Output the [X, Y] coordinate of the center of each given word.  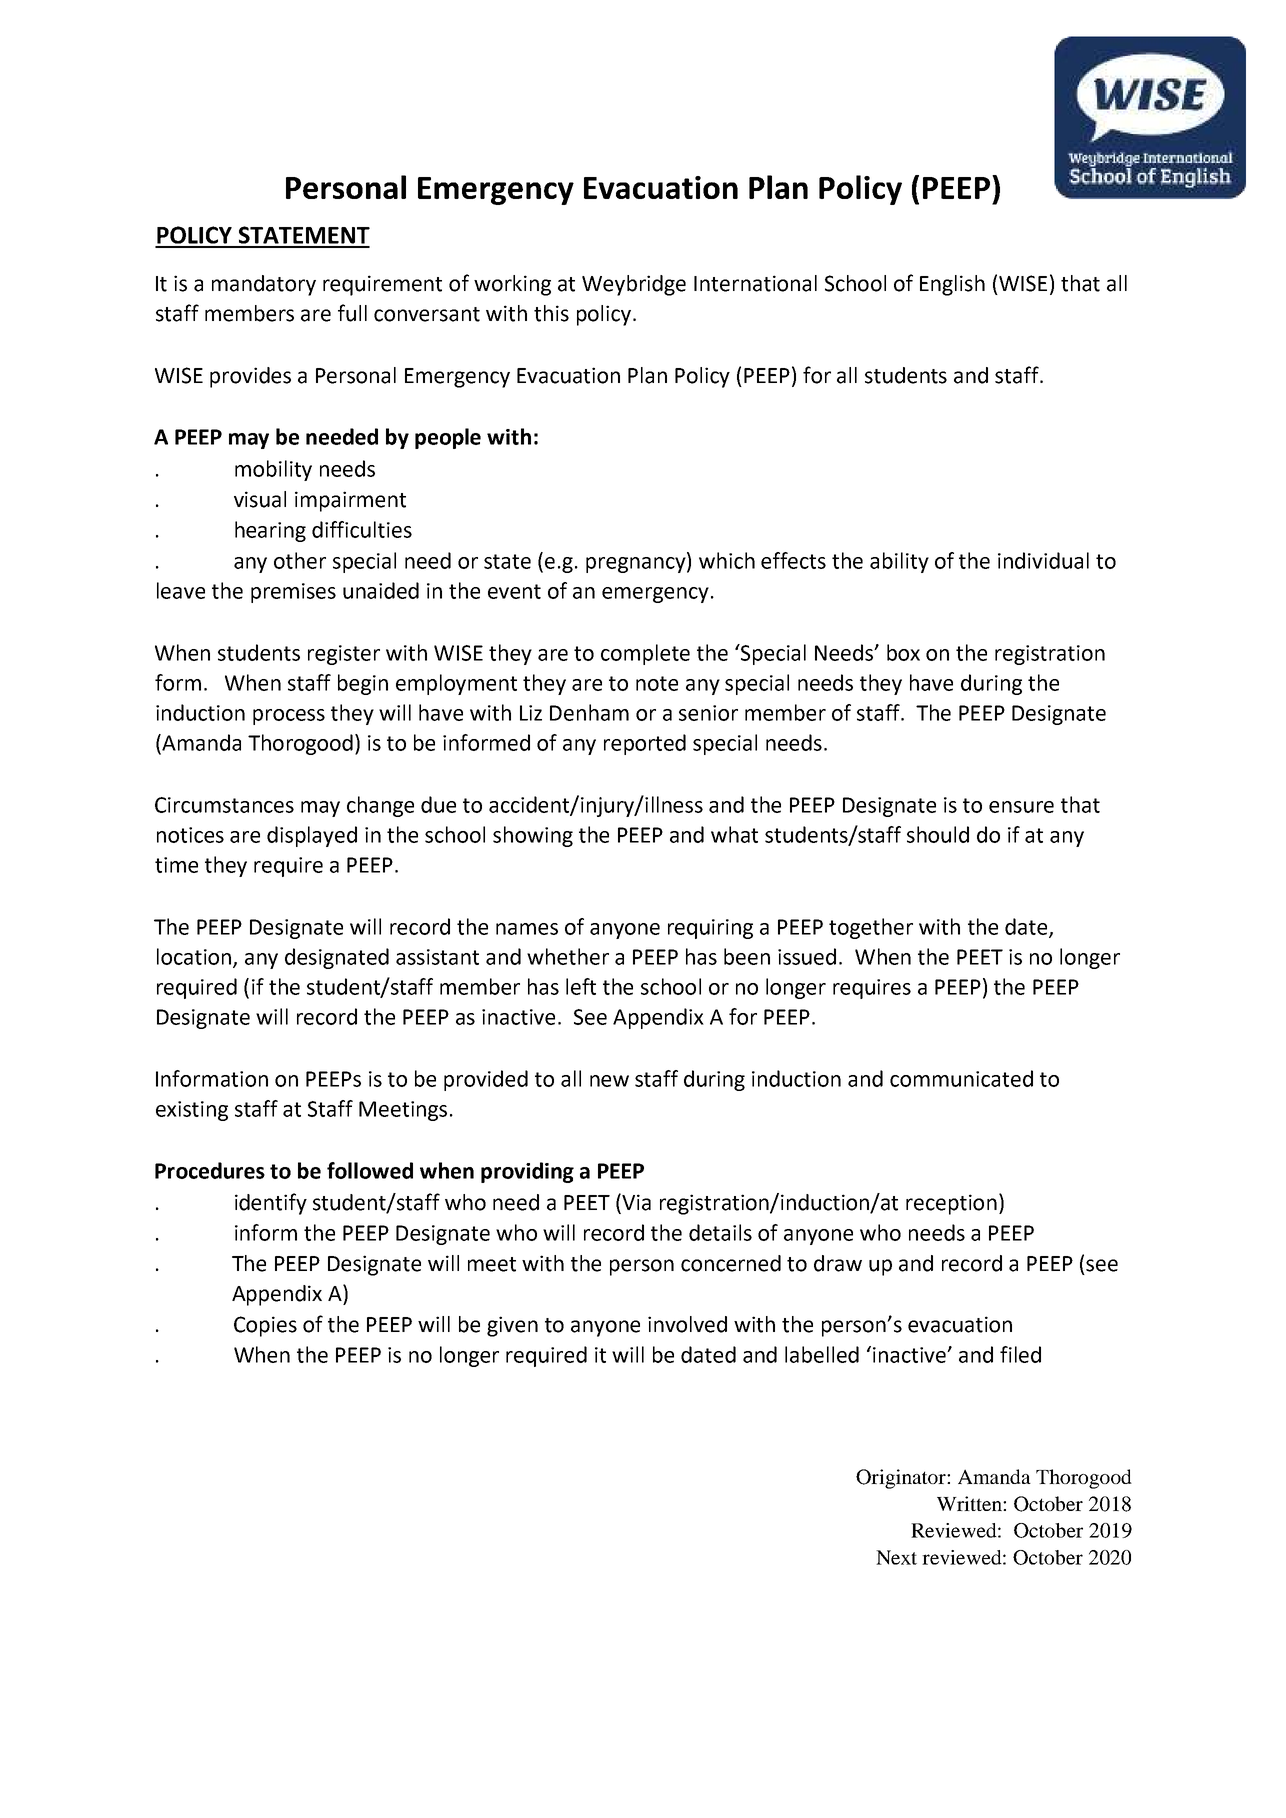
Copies [265, 1326]
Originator [902, 1479]
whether [568, 956]
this [551, 313]
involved [687, 1324]
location [195, 957]
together [871, 928]
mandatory [264, 285]
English [952, 285]
